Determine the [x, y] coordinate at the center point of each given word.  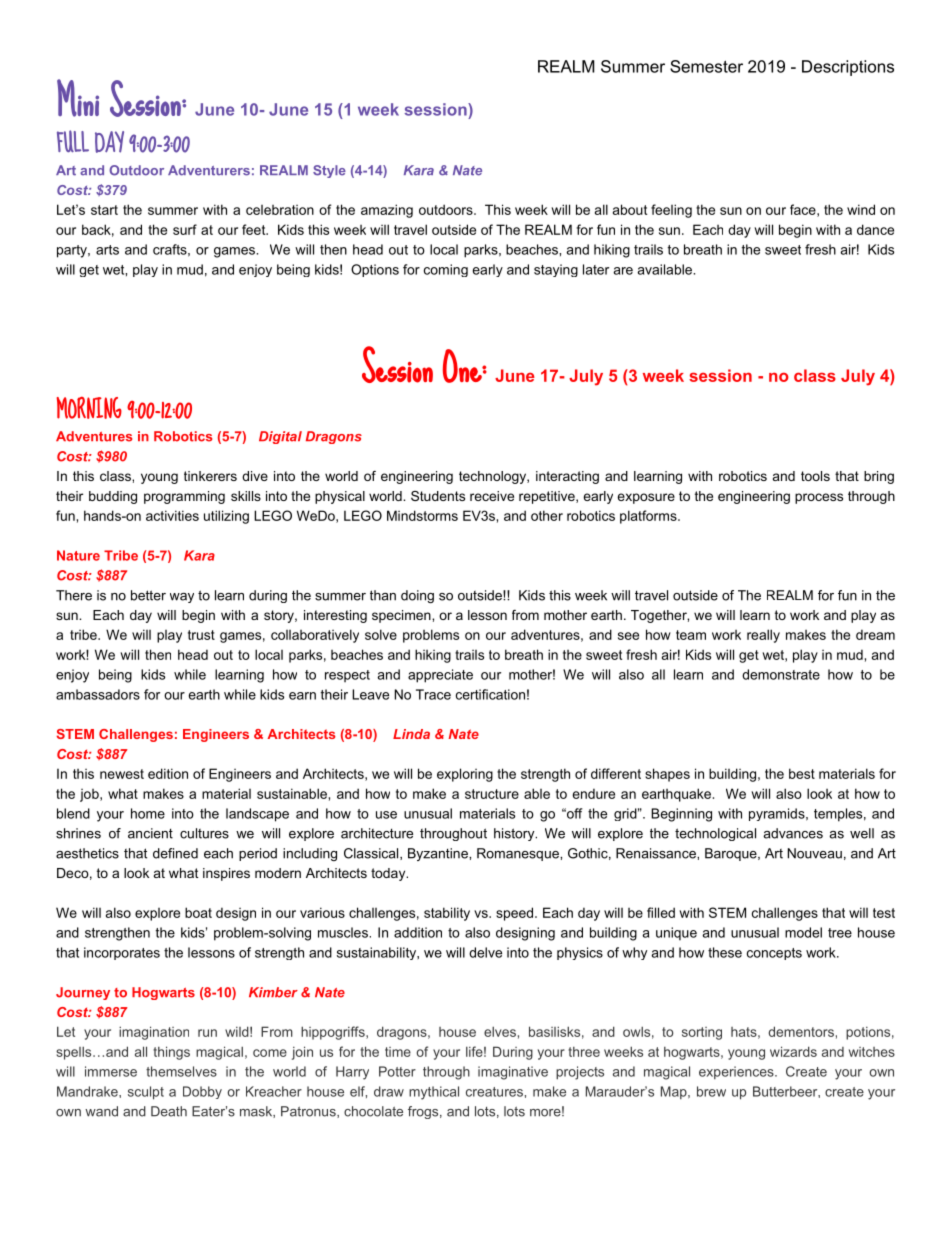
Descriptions [848, 68]
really [763, 636]
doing [417, 596]
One [463, 366]
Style [329, 171]
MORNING [89, 407]
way [182, 598]
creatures [494, 1092]
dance [875, 229]
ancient [150, 833]
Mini [78, 98]
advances [793, 833]
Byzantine [439, 854]
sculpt [146, 1093]
